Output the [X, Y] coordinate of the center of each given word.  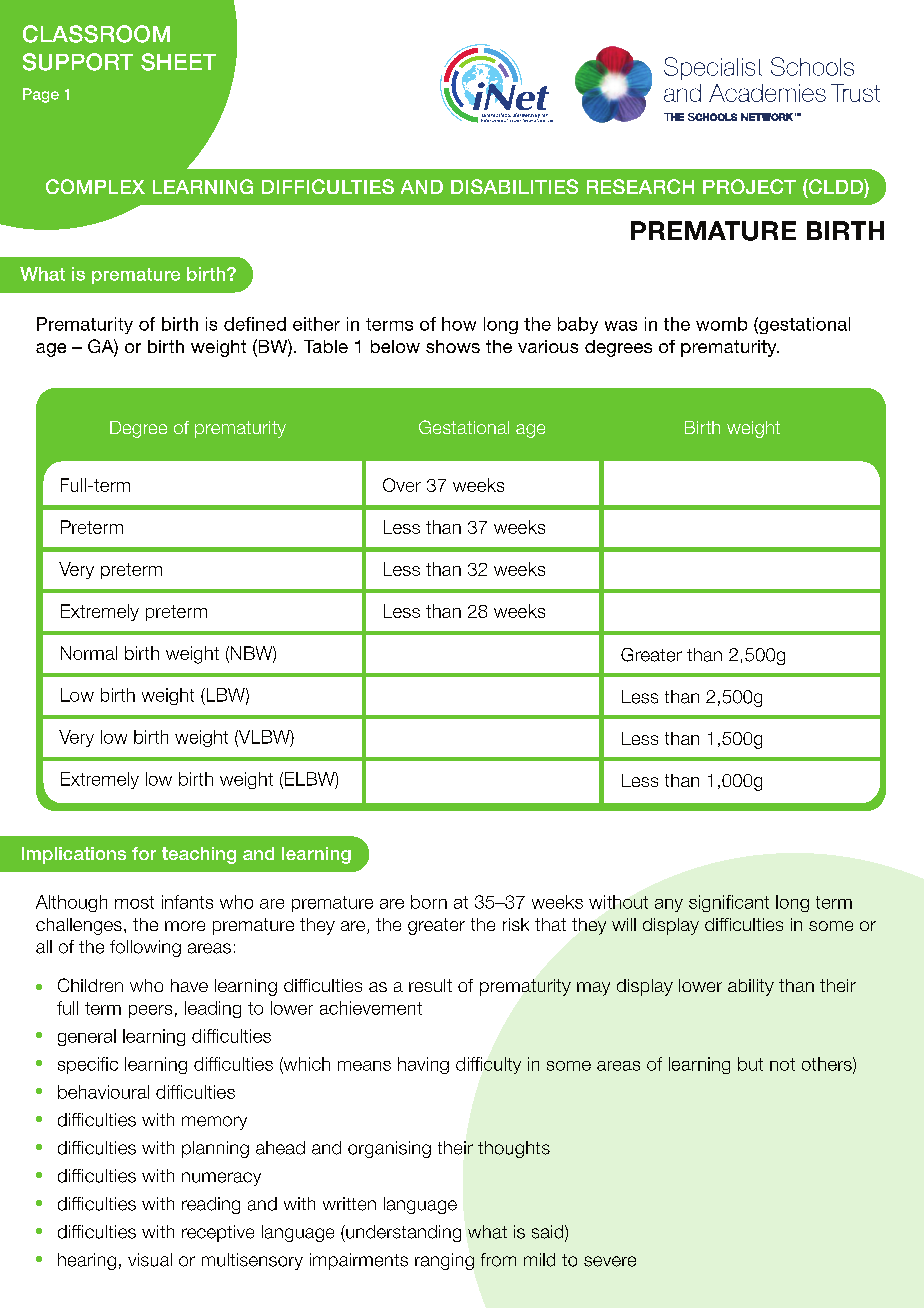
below [395, 346]
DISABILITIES [514, 186]
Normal [89, 653]
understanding [402, 1233]
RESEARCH [640, 186]
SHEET [178, 62]
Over [402, 485]
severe [610, 1261]
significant [729, 903]
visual [150, 1260]
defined [255, 324]
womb [721, 324]
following [145, 948]
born [429, 902]
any [669, 905]
